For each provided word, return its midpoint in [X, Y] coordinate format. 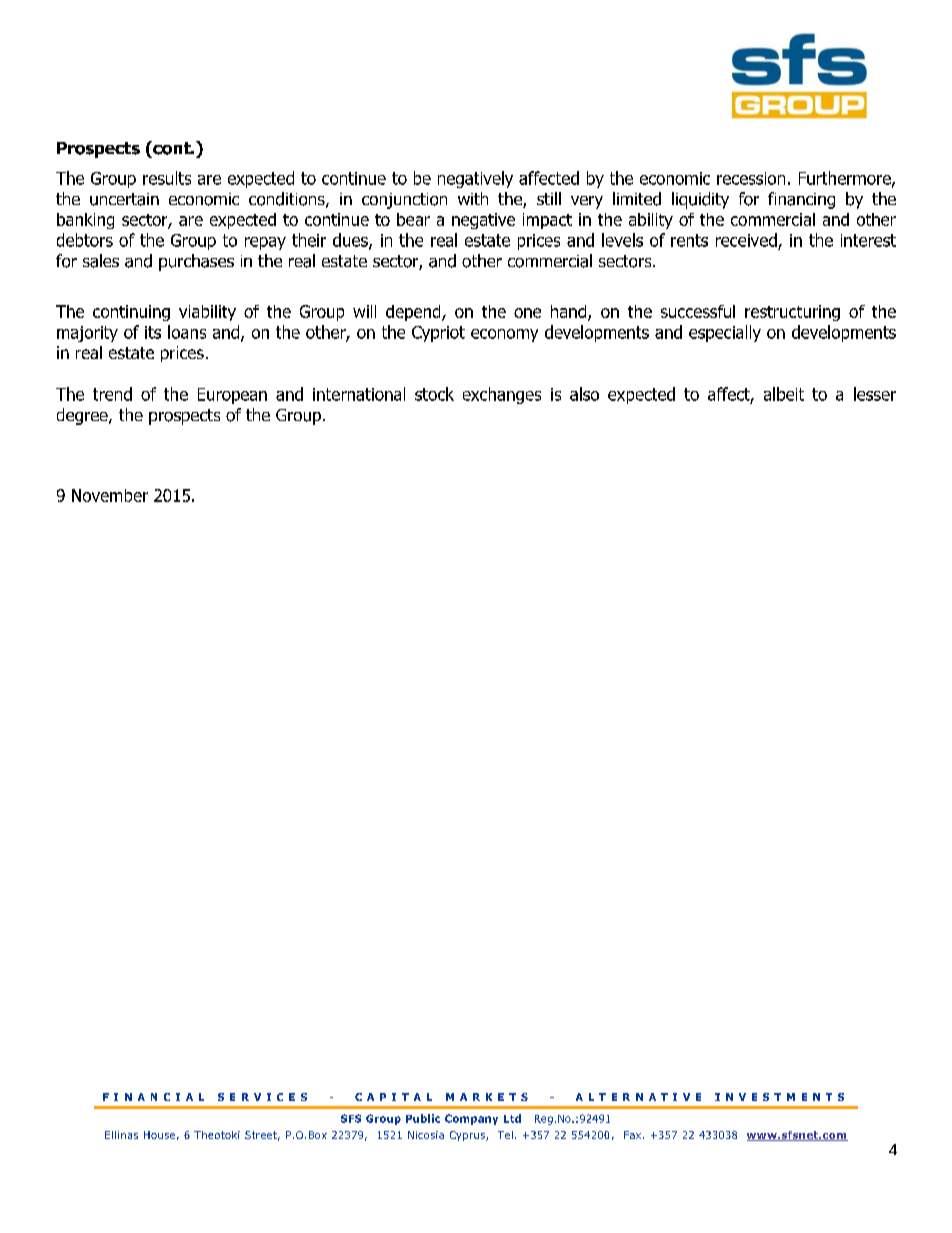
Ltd [512, 1118]
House [159, 1135]
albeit [784, 394]
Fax [632, 1135]
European [232, 396]
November [110, 495]
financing [801, 200]
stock [434, 394]
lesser [875, 394]
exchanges [502, 395]
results [167, 178]
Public [423, 1118]
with [473, 198]
